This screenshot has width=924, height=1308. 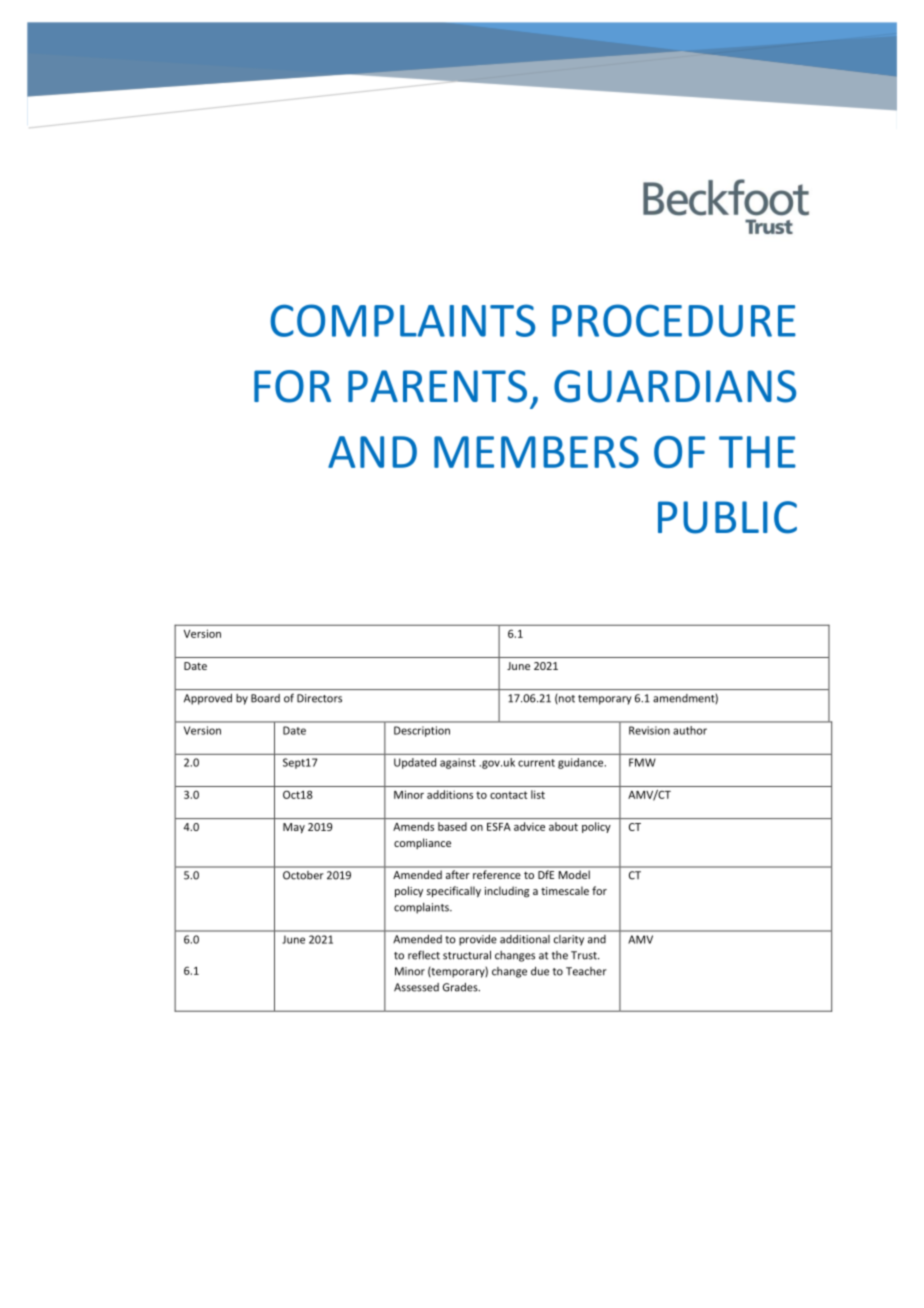 I want to click on PUBLIC, so click(x=727, y=517).
